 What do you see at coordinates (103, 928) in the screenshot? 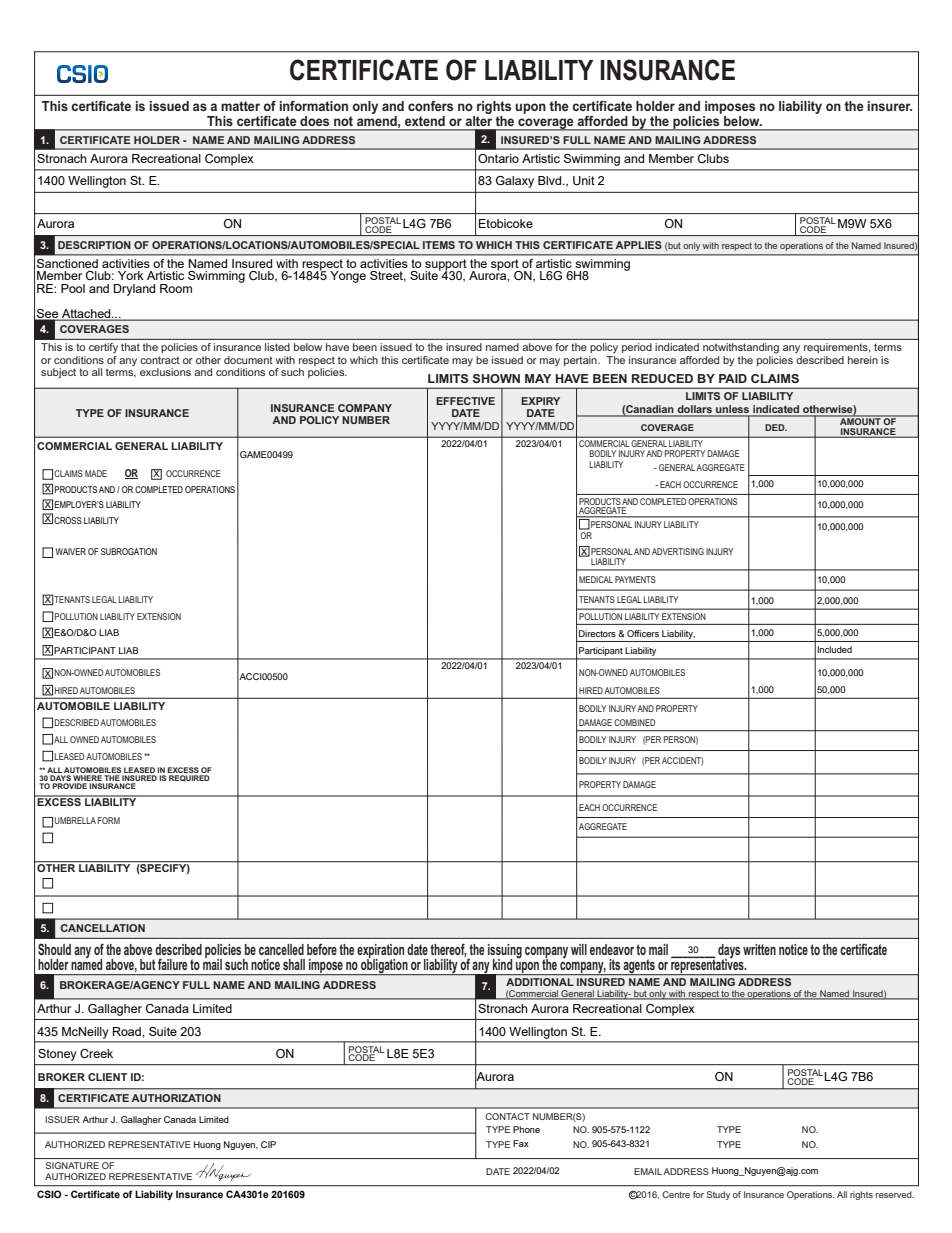
I see `CANCELLATION` at bounding box center [103, 928].
